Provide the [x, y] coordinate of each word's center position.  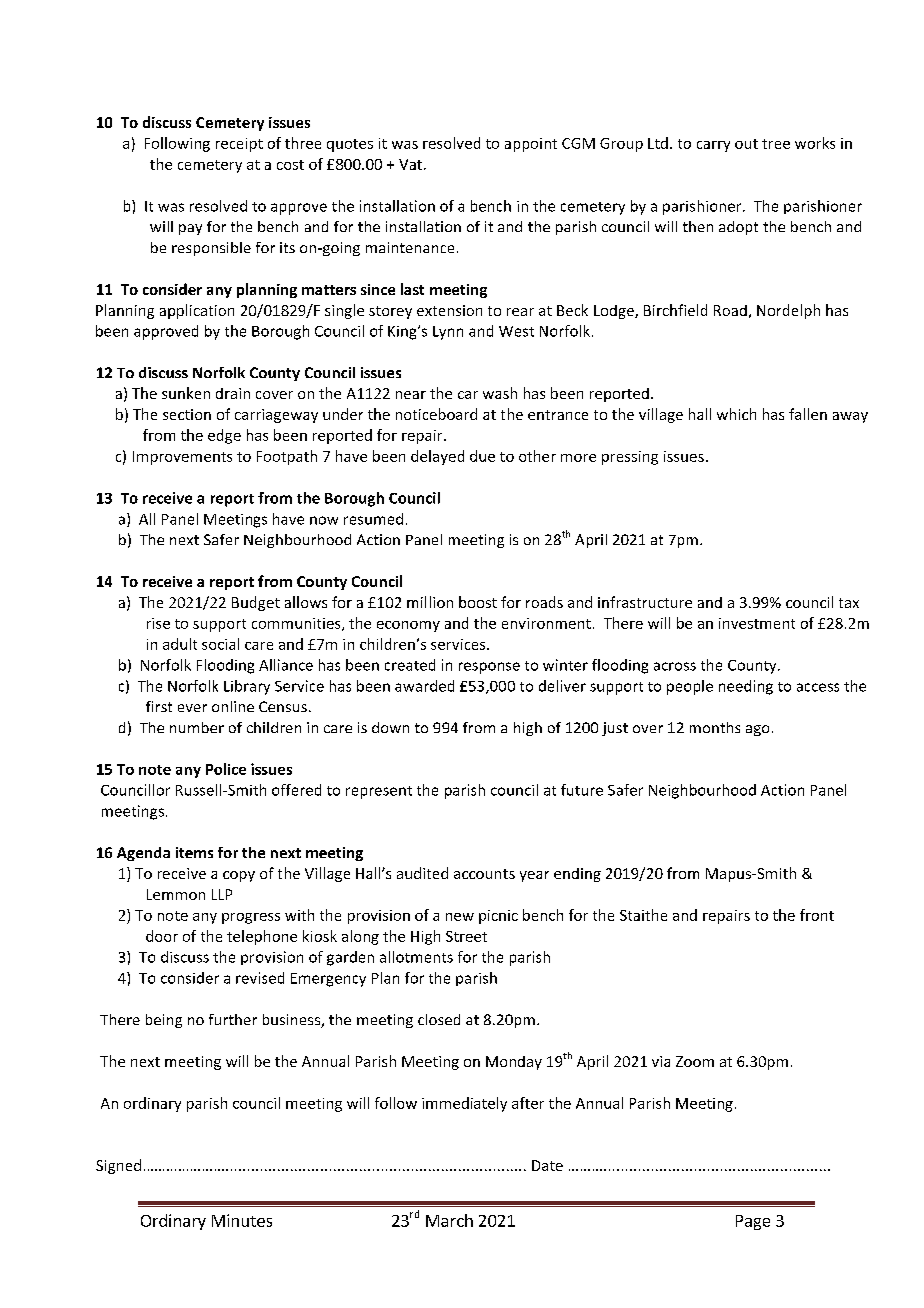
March [449, 1220]
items [194, 852]
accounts [484, 874]
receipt [239, 145]
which [736, 414]
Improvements [182, 458]
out [746, 144]
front [817, 915]
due [482, 456]
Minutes [242, 1220]
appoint [531, 145]
